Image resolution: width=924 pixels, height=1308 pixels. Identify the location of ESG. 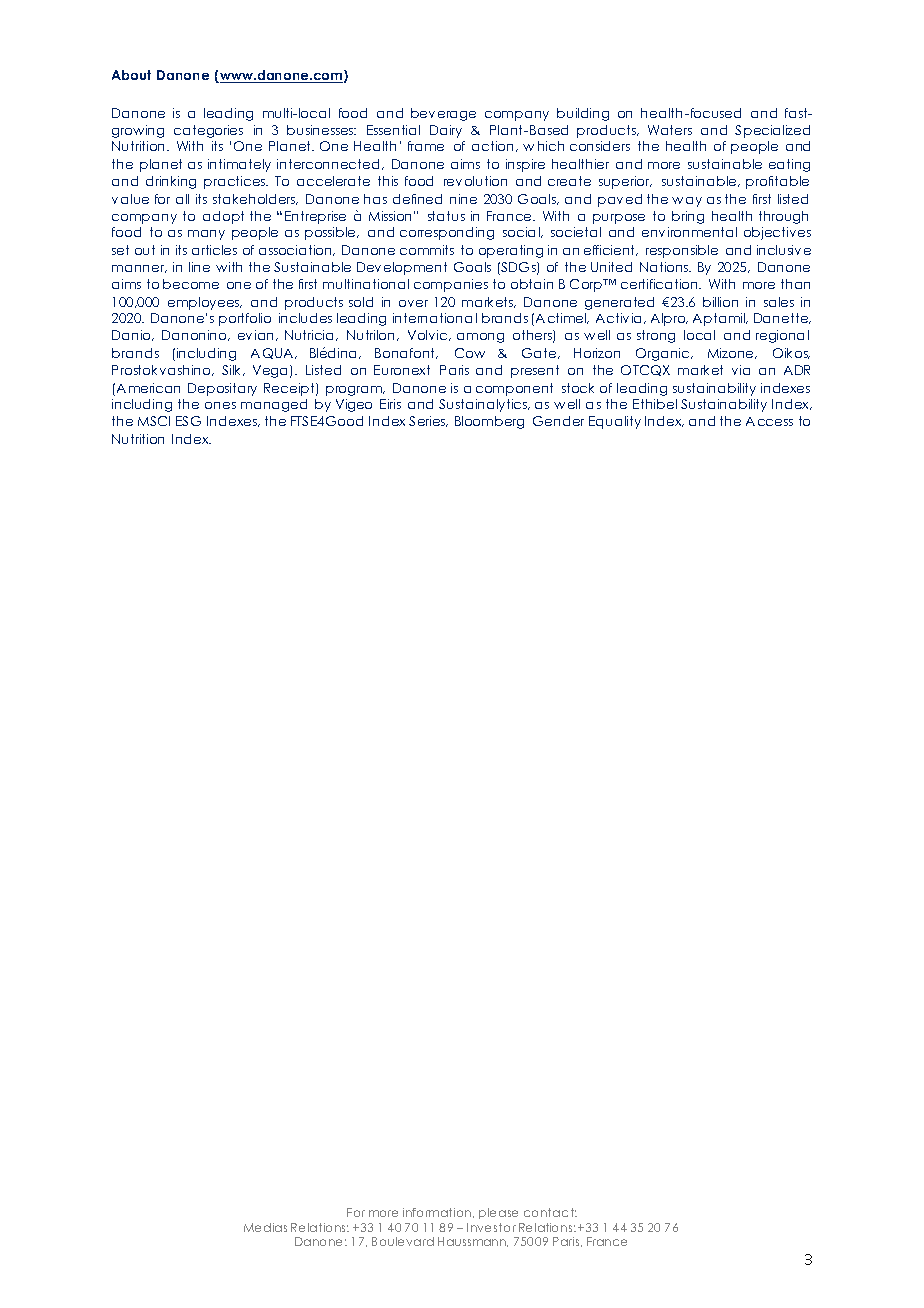
(188, 421).
